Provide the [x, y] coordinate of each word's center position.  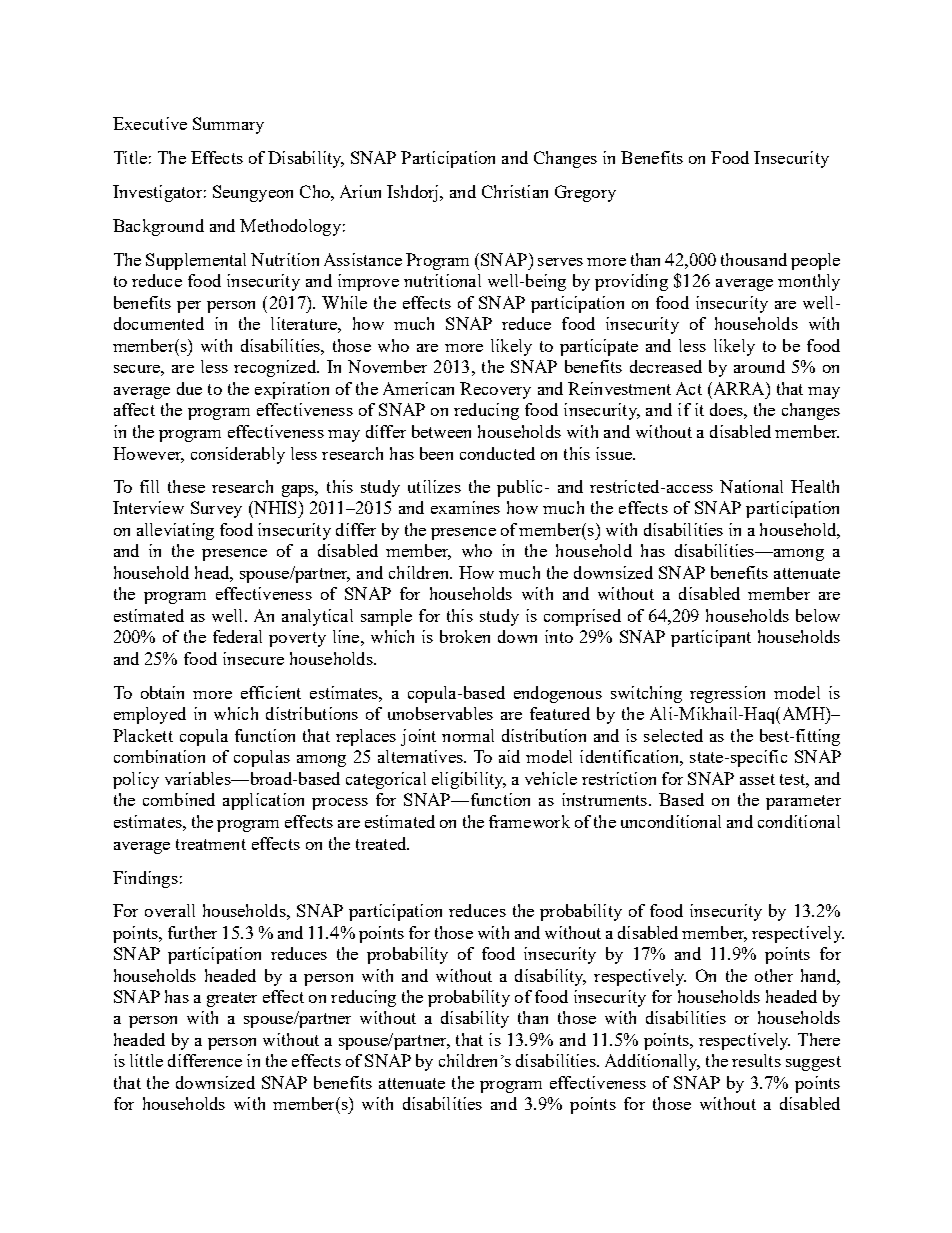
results [756, 1060]
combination [159, 756]
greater [232, 999]
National [751, 486]
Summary [228, 125]
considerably [238, 455]
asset [757, 779]
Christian [515, 191]
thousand [754, 259]
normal [468, 735]
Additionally [652, 1062]
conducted [497, 453]
